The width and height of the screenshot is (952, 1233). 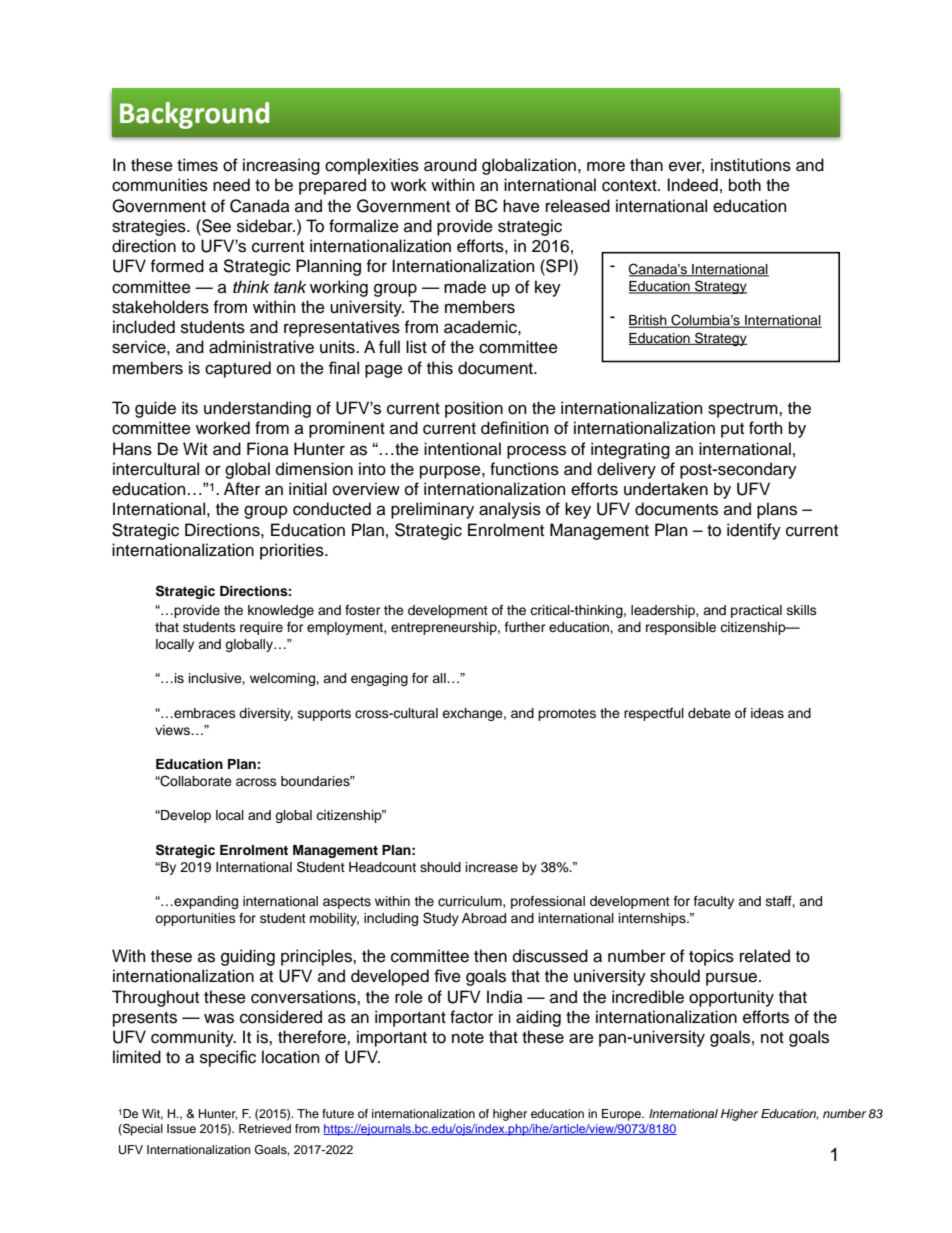 I want to click on require, so click(x=261, y=628).
